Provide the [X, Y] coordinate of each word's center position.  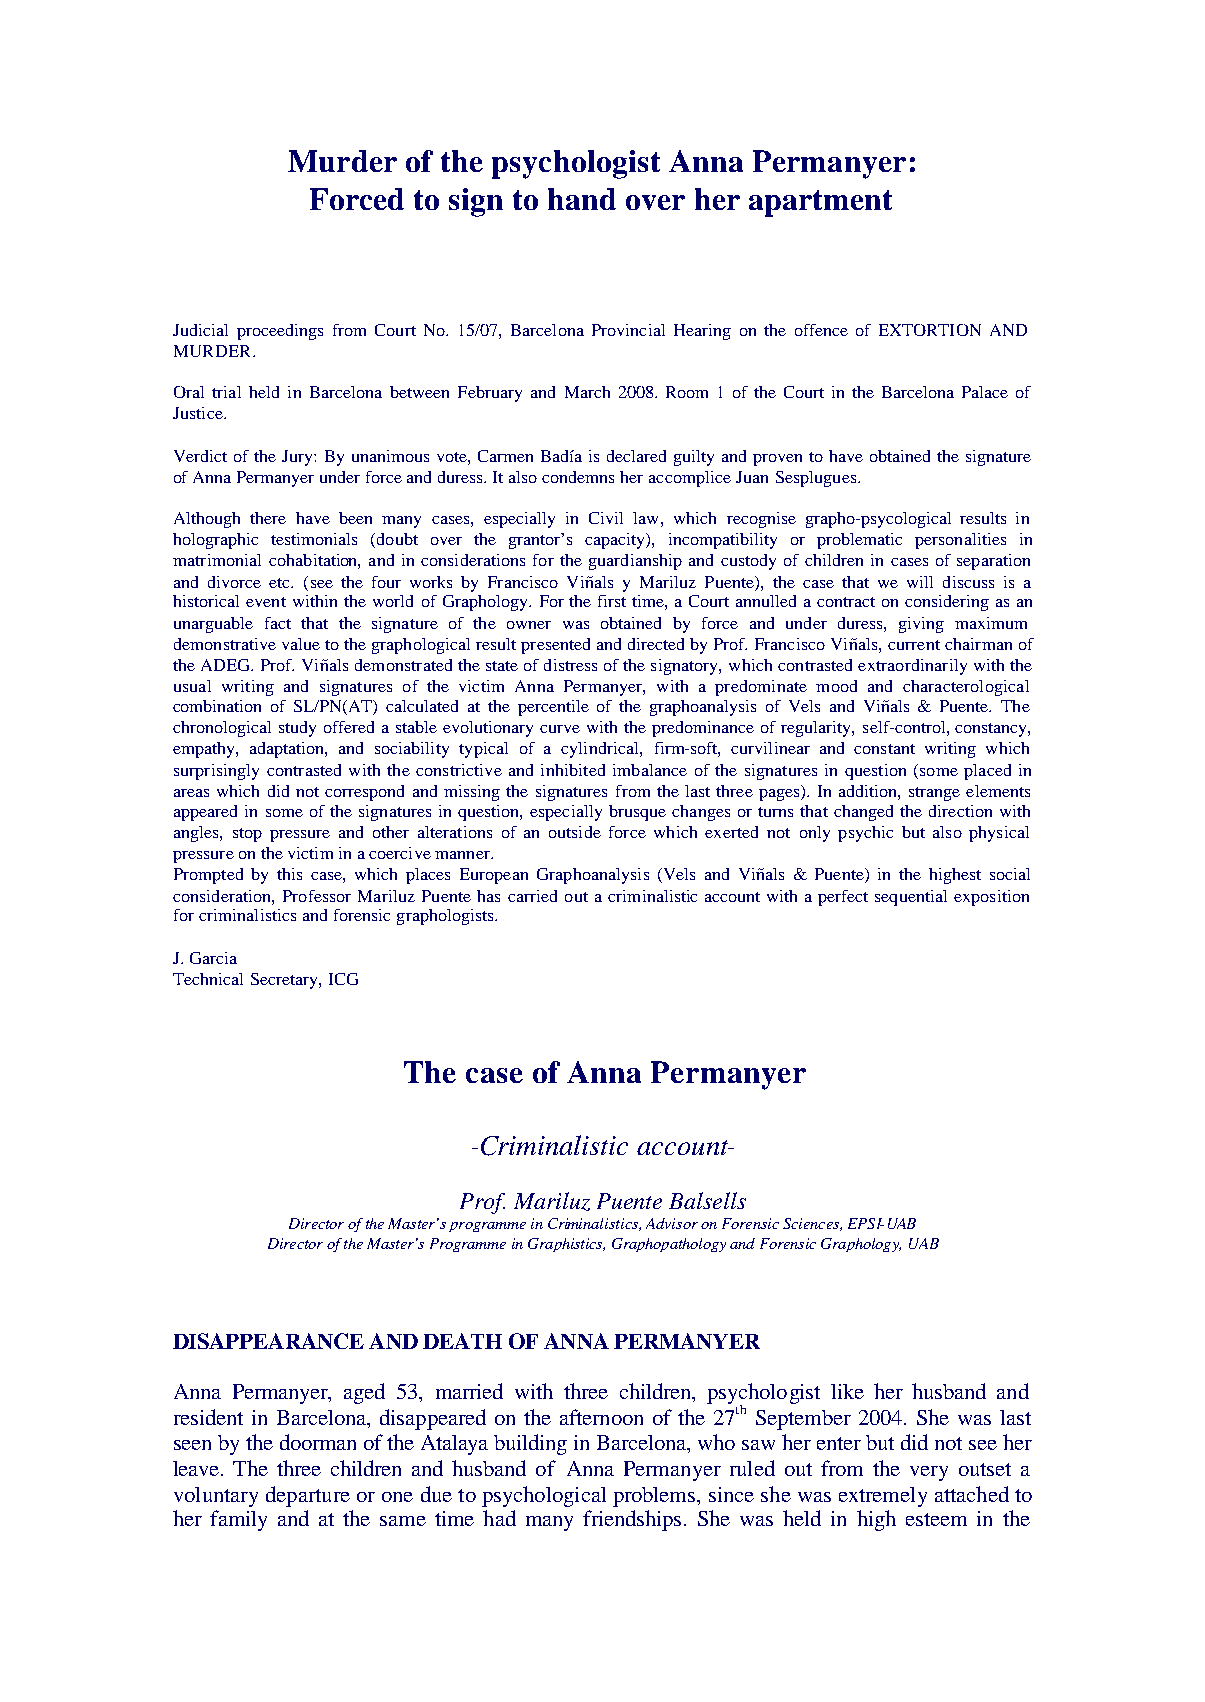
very [929, 1473]
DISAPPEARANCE [268, 1341]
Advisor [672, 1223]
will [920, 582]
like [847, 1391]
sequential [911, 898]
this [289, 874]
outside [575, 832]
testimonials [314, 539]
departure [308, 1496]
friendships [632, 1520]
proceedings [280, 332]
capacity [616, 541]
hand [582, 199]
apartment [820, 203]
